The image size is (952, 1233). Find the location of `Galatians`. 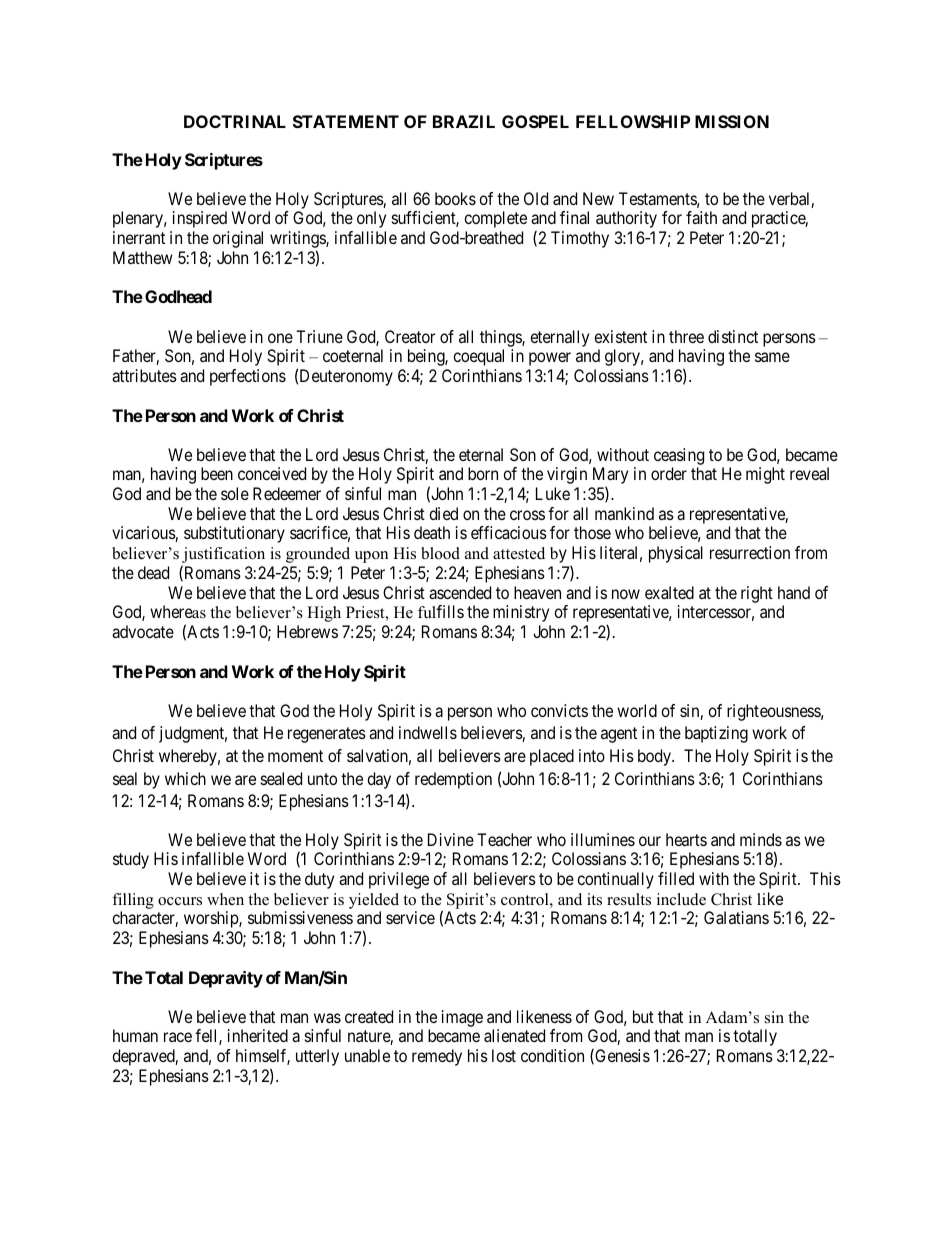

Galatians is located at coordinates (736, 917).
